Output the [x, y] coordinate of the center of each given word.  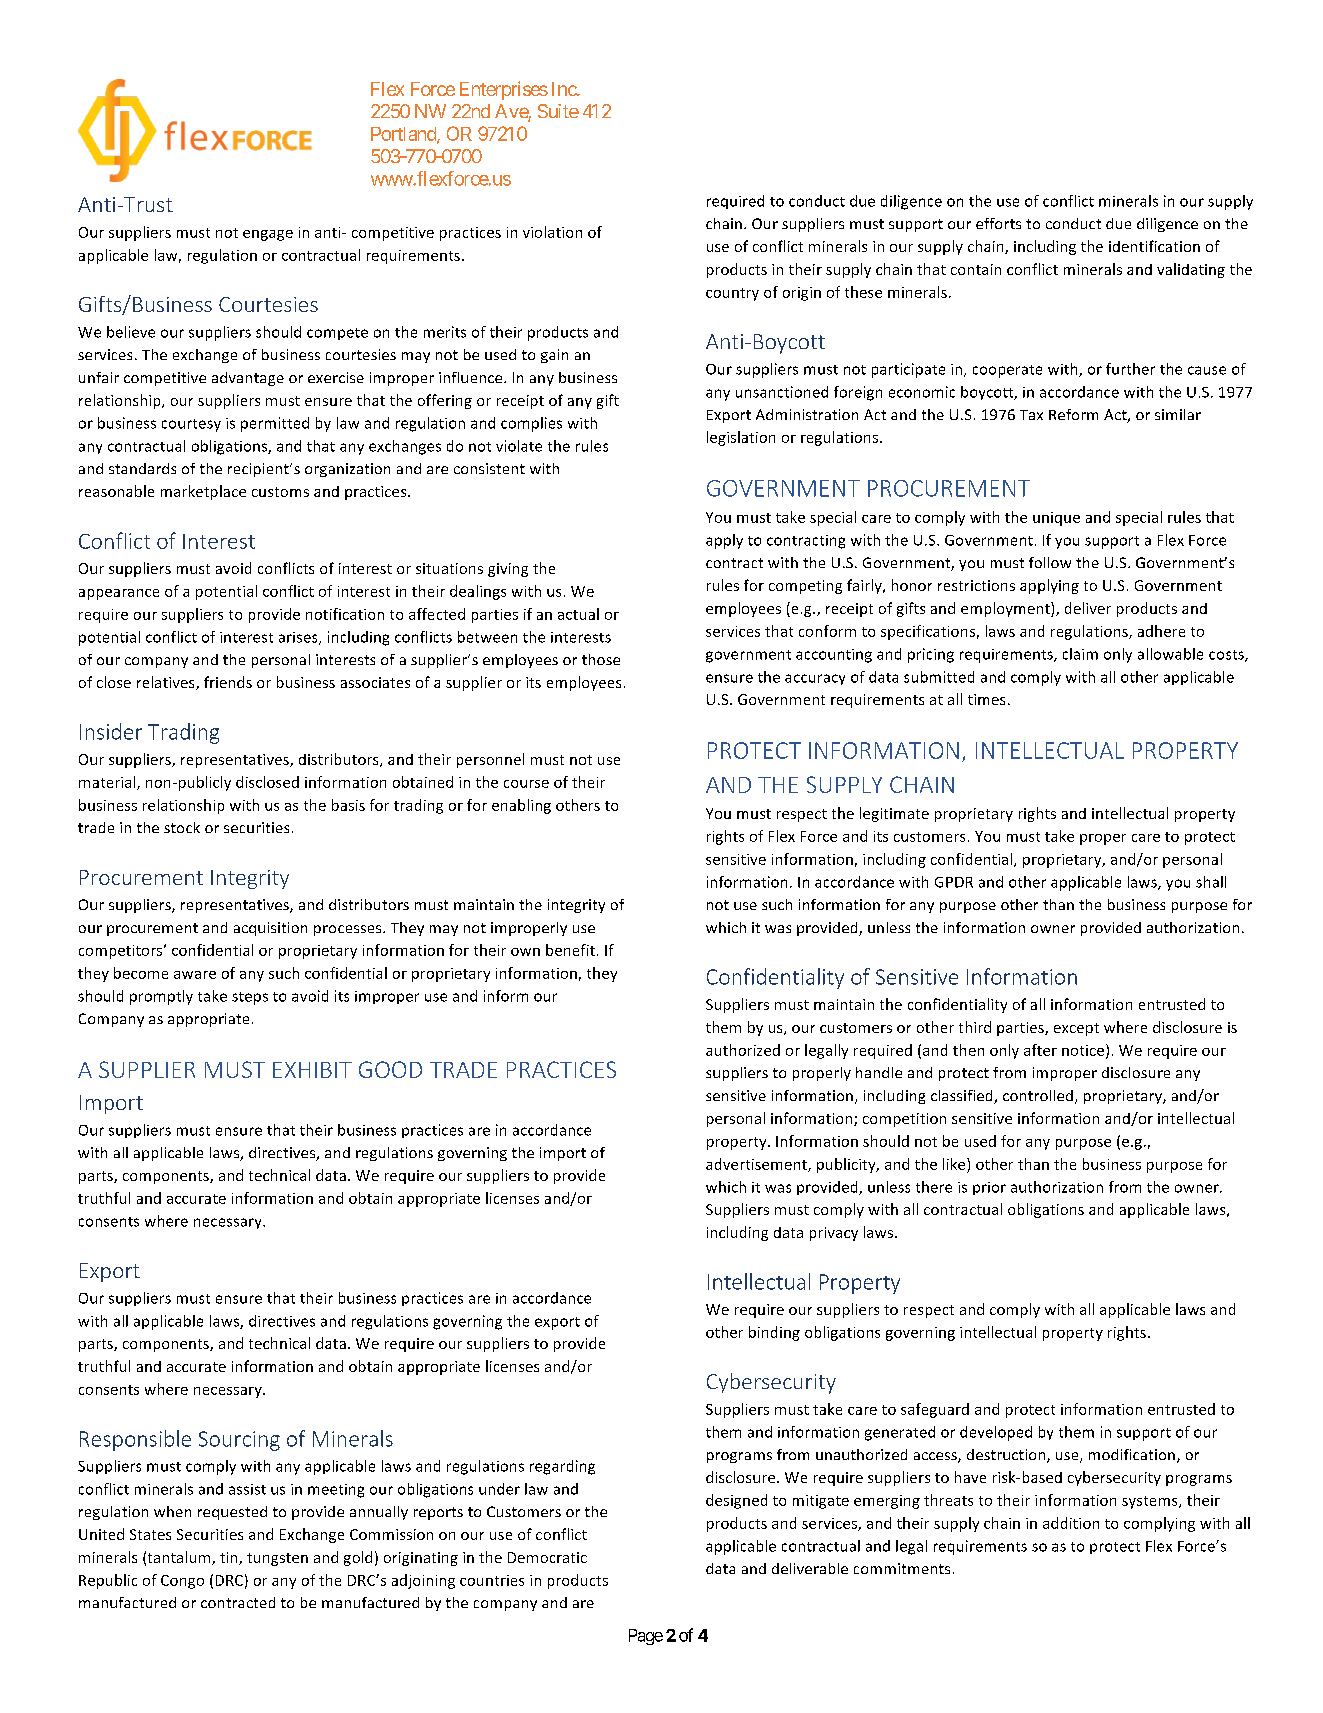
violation [552, 232]
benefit [570, 950]
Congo [182, 1582]
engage [268, 235]
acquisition [270, 929]
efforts [998, 223]
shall [1211, 882]
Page [646, 1637]
